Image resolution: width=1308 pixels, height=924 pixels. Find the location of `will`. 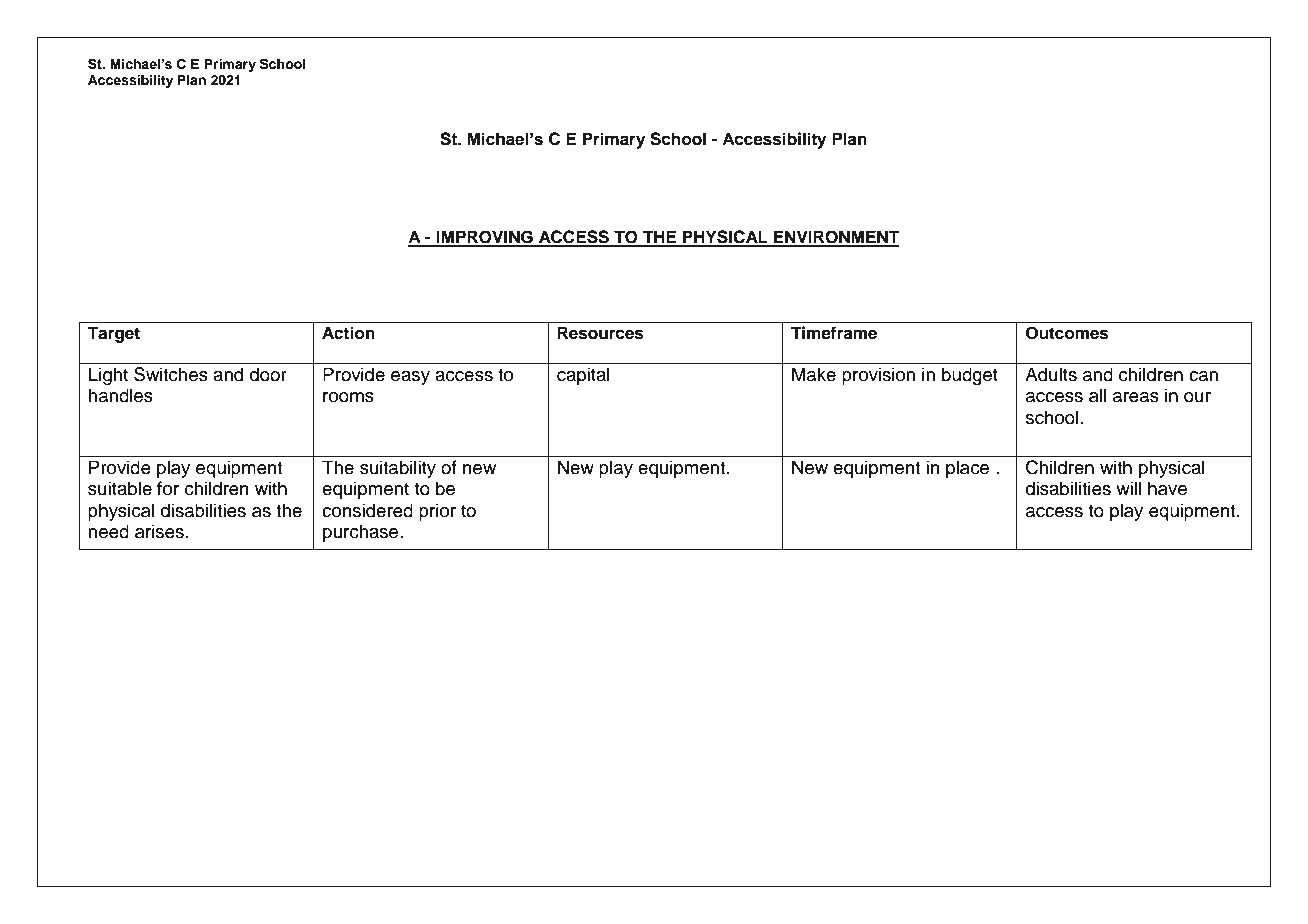

will is located at coordinates (1128, 488).
